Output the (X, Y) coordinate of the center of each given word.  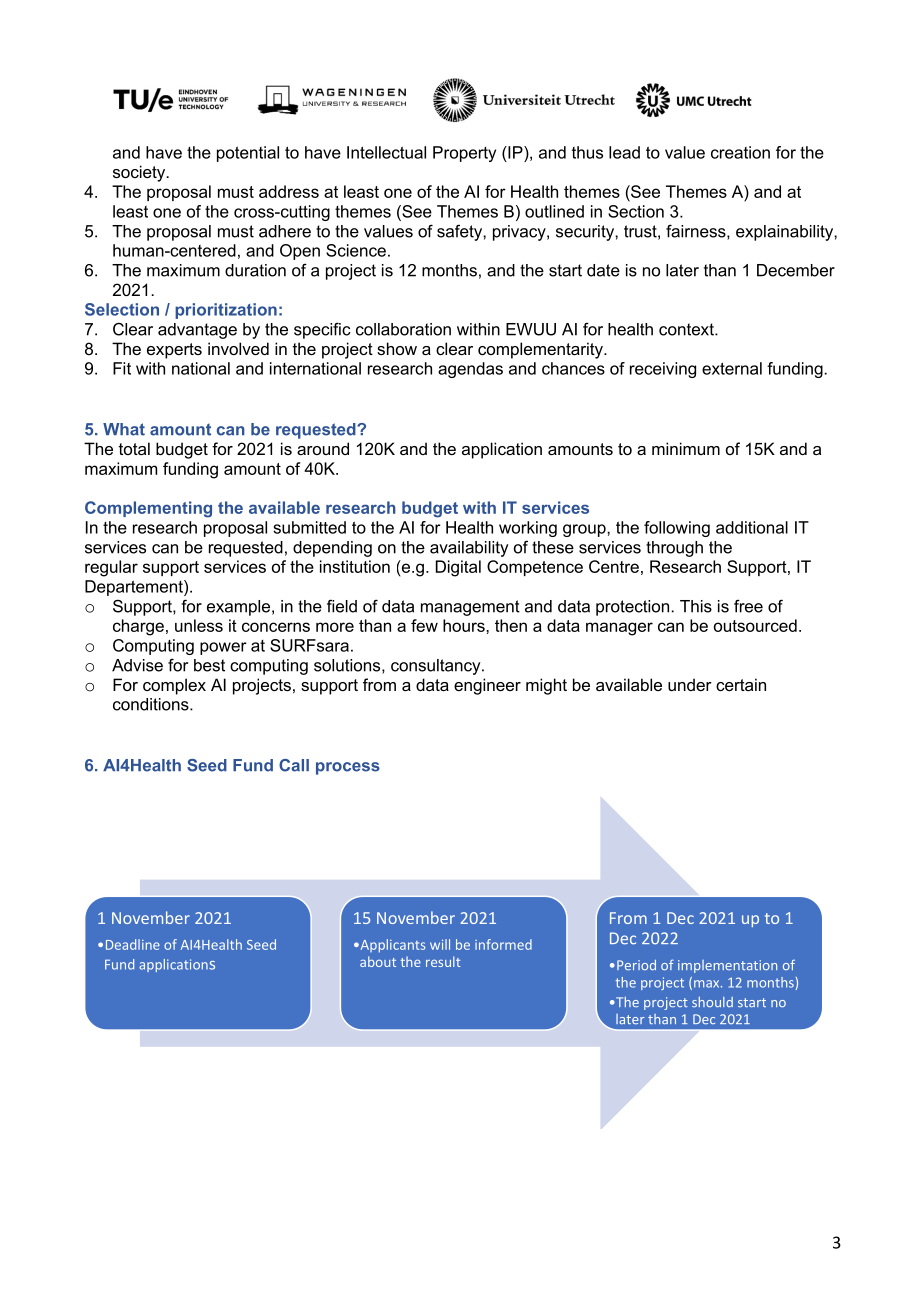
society (140, 173)
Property (464, 154)
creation (740, 152)
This (696, 606)
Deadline (133, 944)
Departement (135, 588)
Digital (458, 568)
